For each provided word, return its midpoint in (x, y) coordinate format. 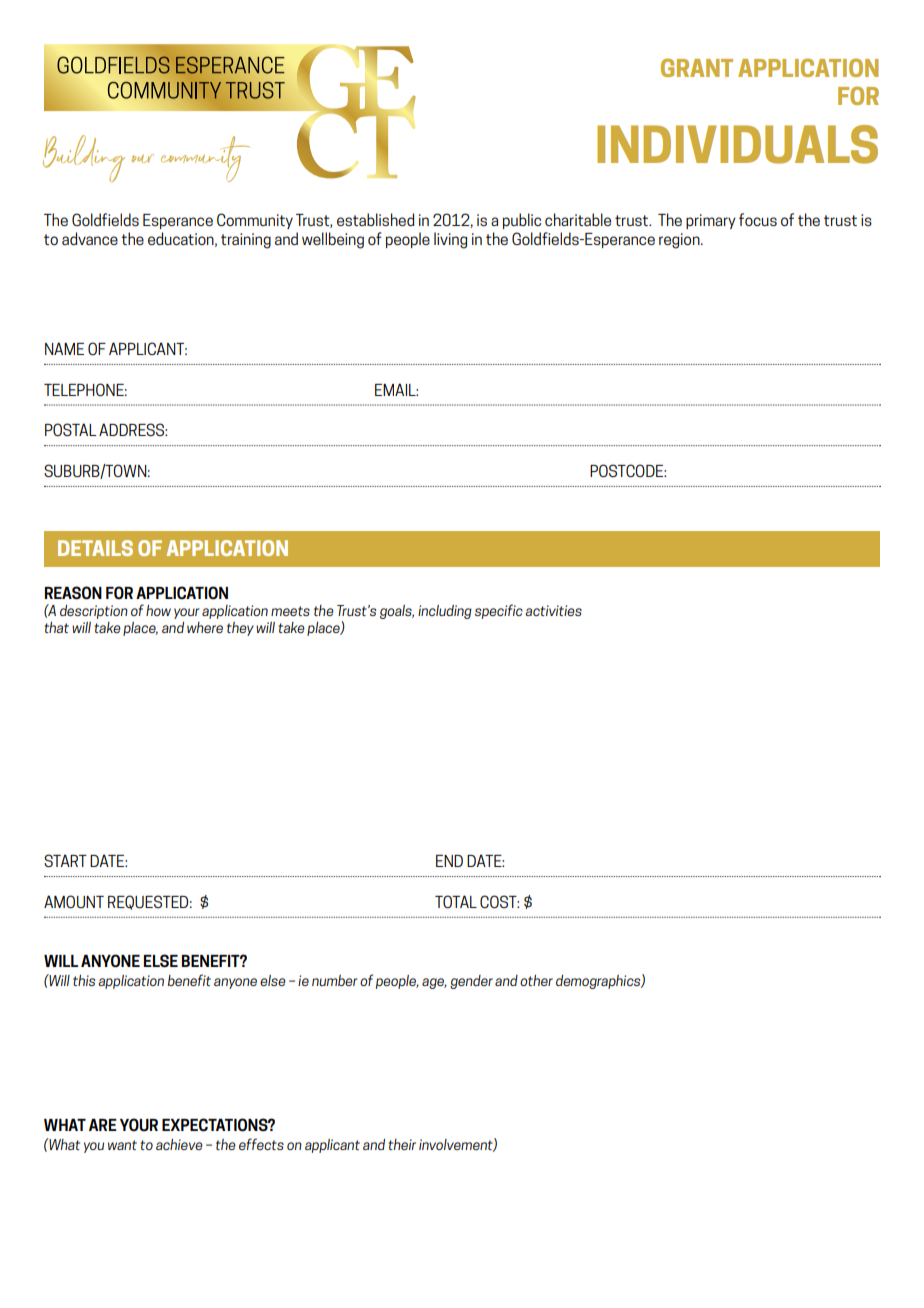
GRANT (697, 67)
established (376, 219)
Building (84, 158)
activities (553, 610)
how (158, 610)
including (445, 612)
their (402, 1144)
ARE (103, 1124)
